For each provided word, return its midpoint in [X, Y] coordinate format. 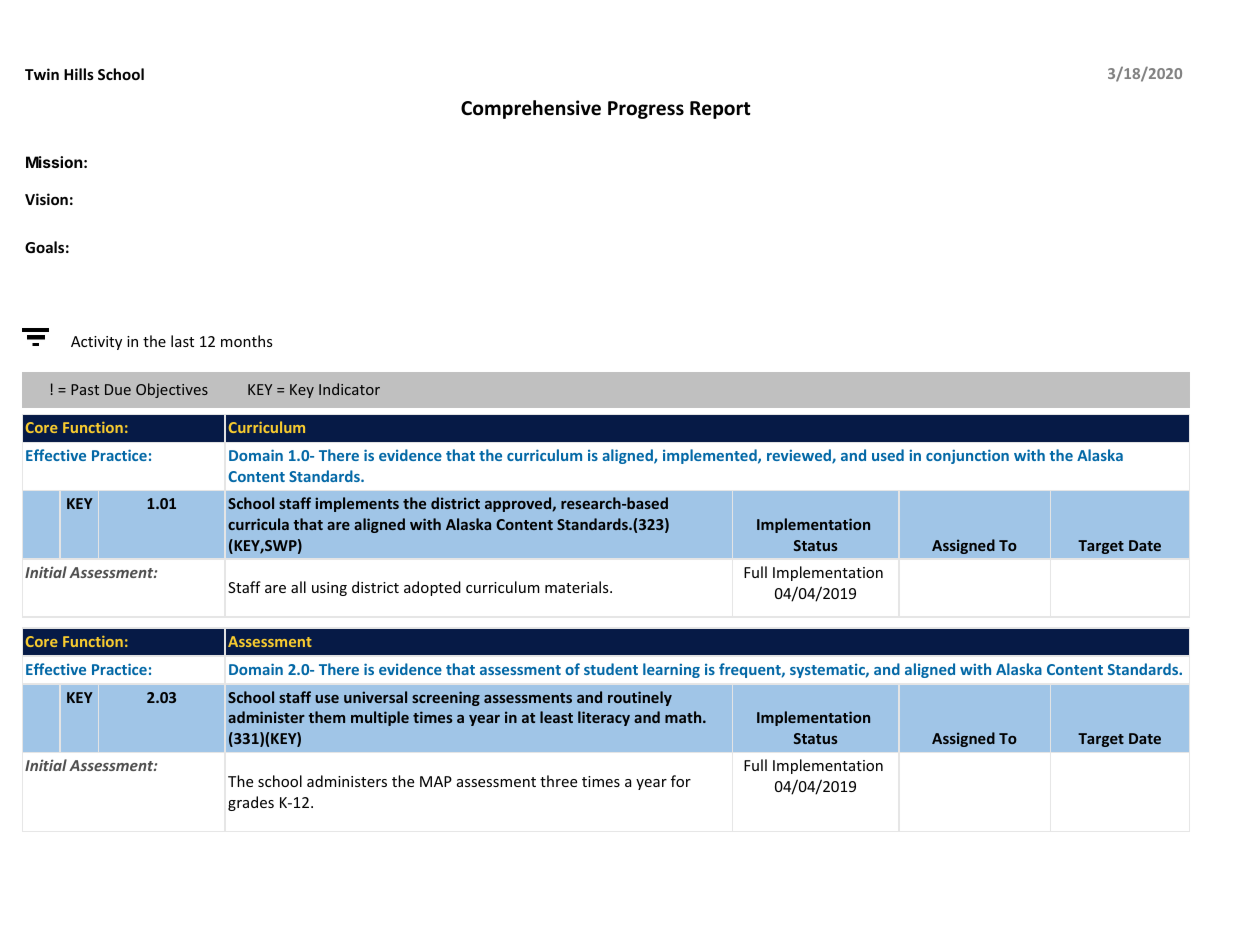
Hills [79, 74]
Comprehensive [531, 109]
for [681, 781]
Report [720, 110]
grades [251, 803]
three [558, 781]
